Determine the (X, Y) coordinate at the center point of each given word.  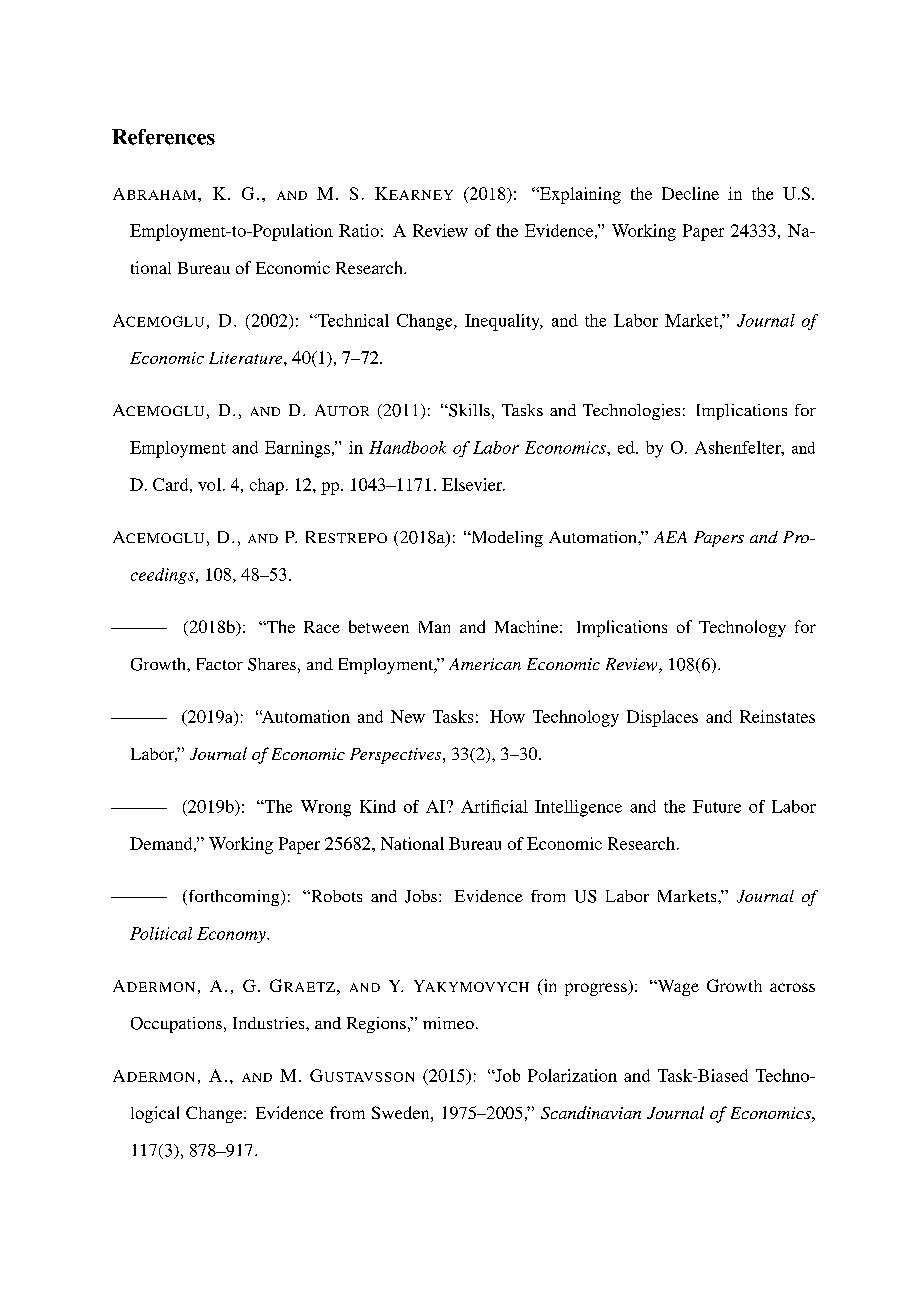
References (163, 137)
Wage (677, 988)
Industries (270, 1023)
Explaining (579, 195)
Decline (690, 193)
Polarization (572, 1075)
